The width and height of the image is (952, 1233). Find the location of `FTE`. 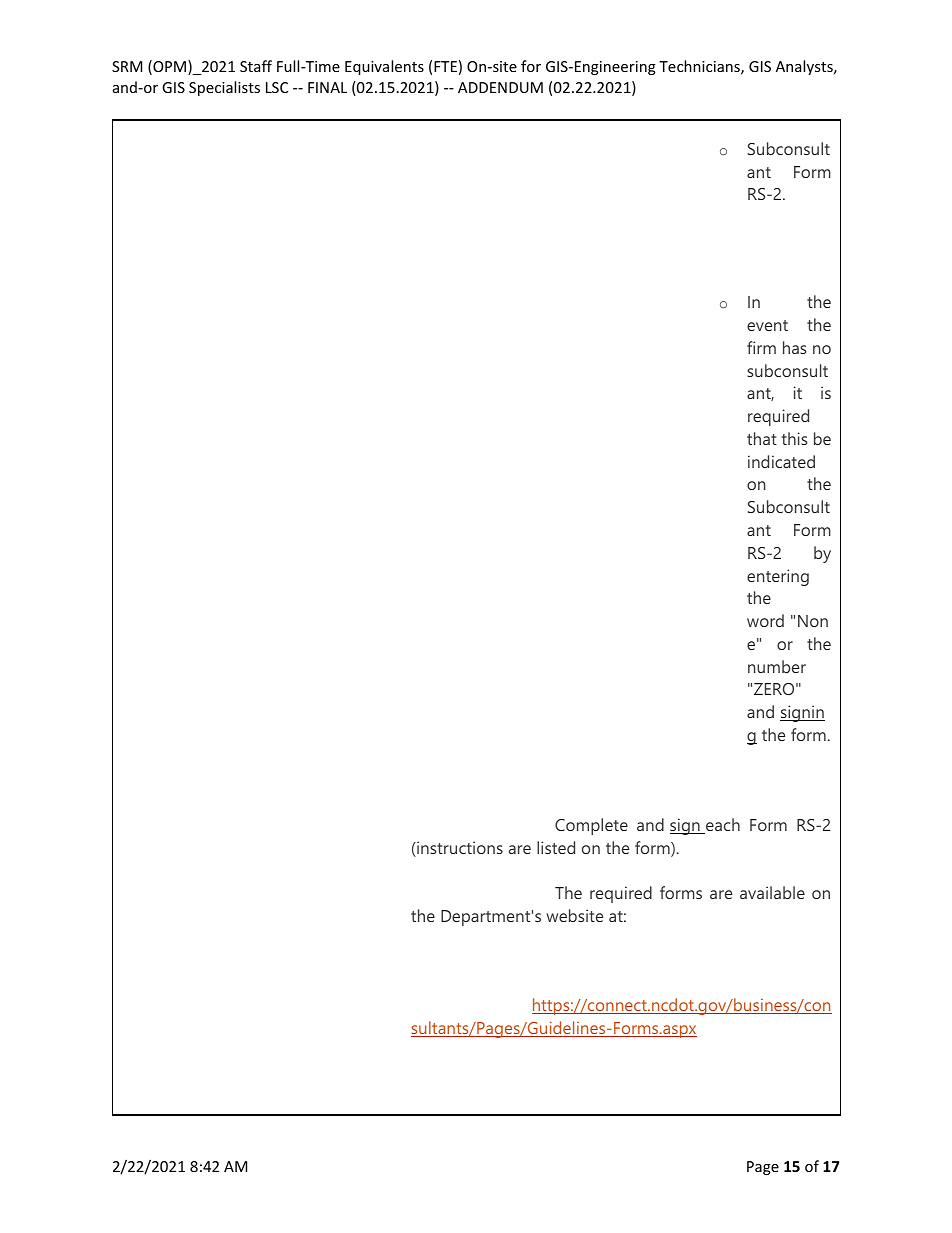

FTE is located at coordinates (445, 66).
